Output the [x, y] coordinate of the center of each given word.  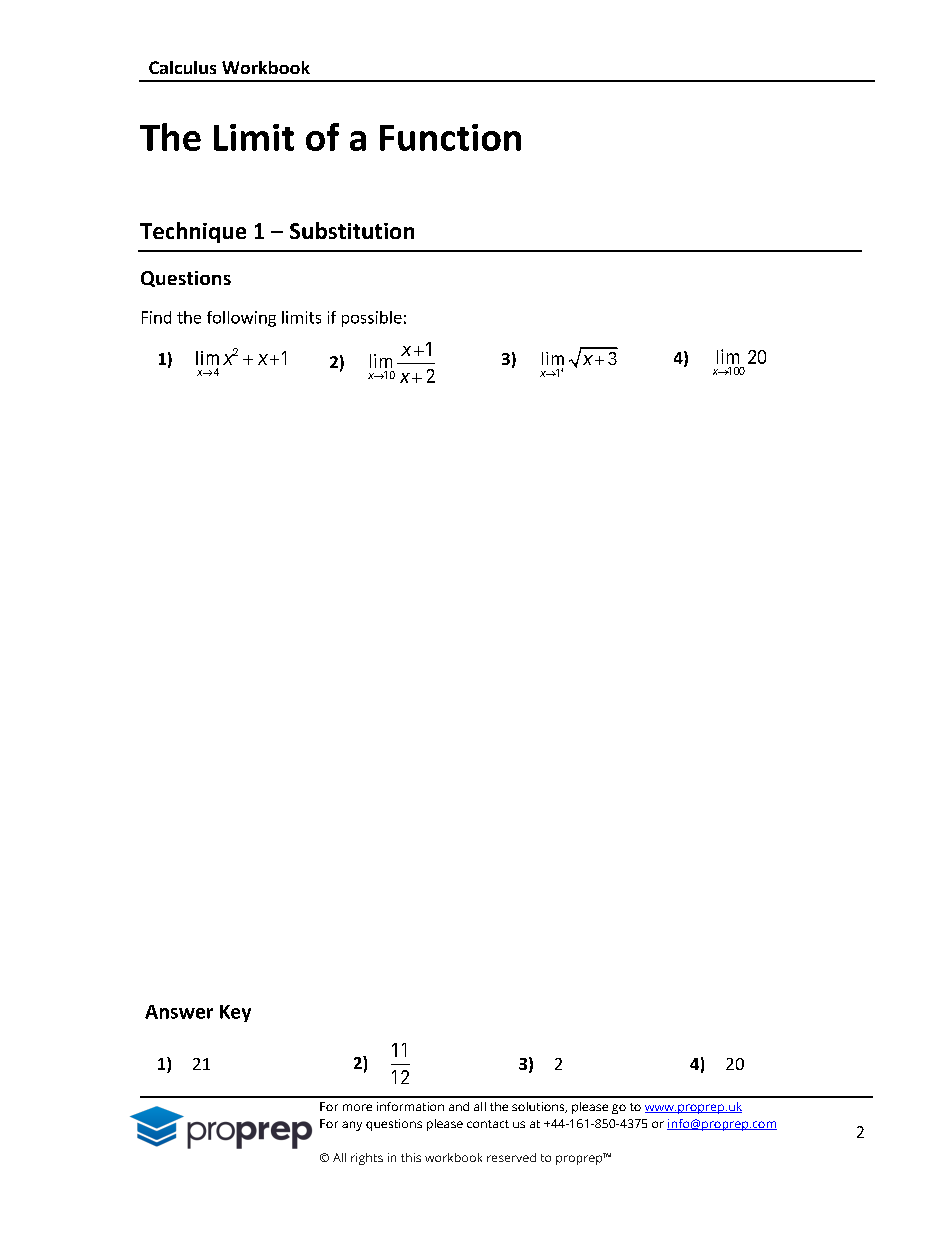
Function [450, 137]
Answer [179, 1012]
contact [488, 1124]
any [352, 1126]
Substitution [352, 230]
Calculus [182, 67]
